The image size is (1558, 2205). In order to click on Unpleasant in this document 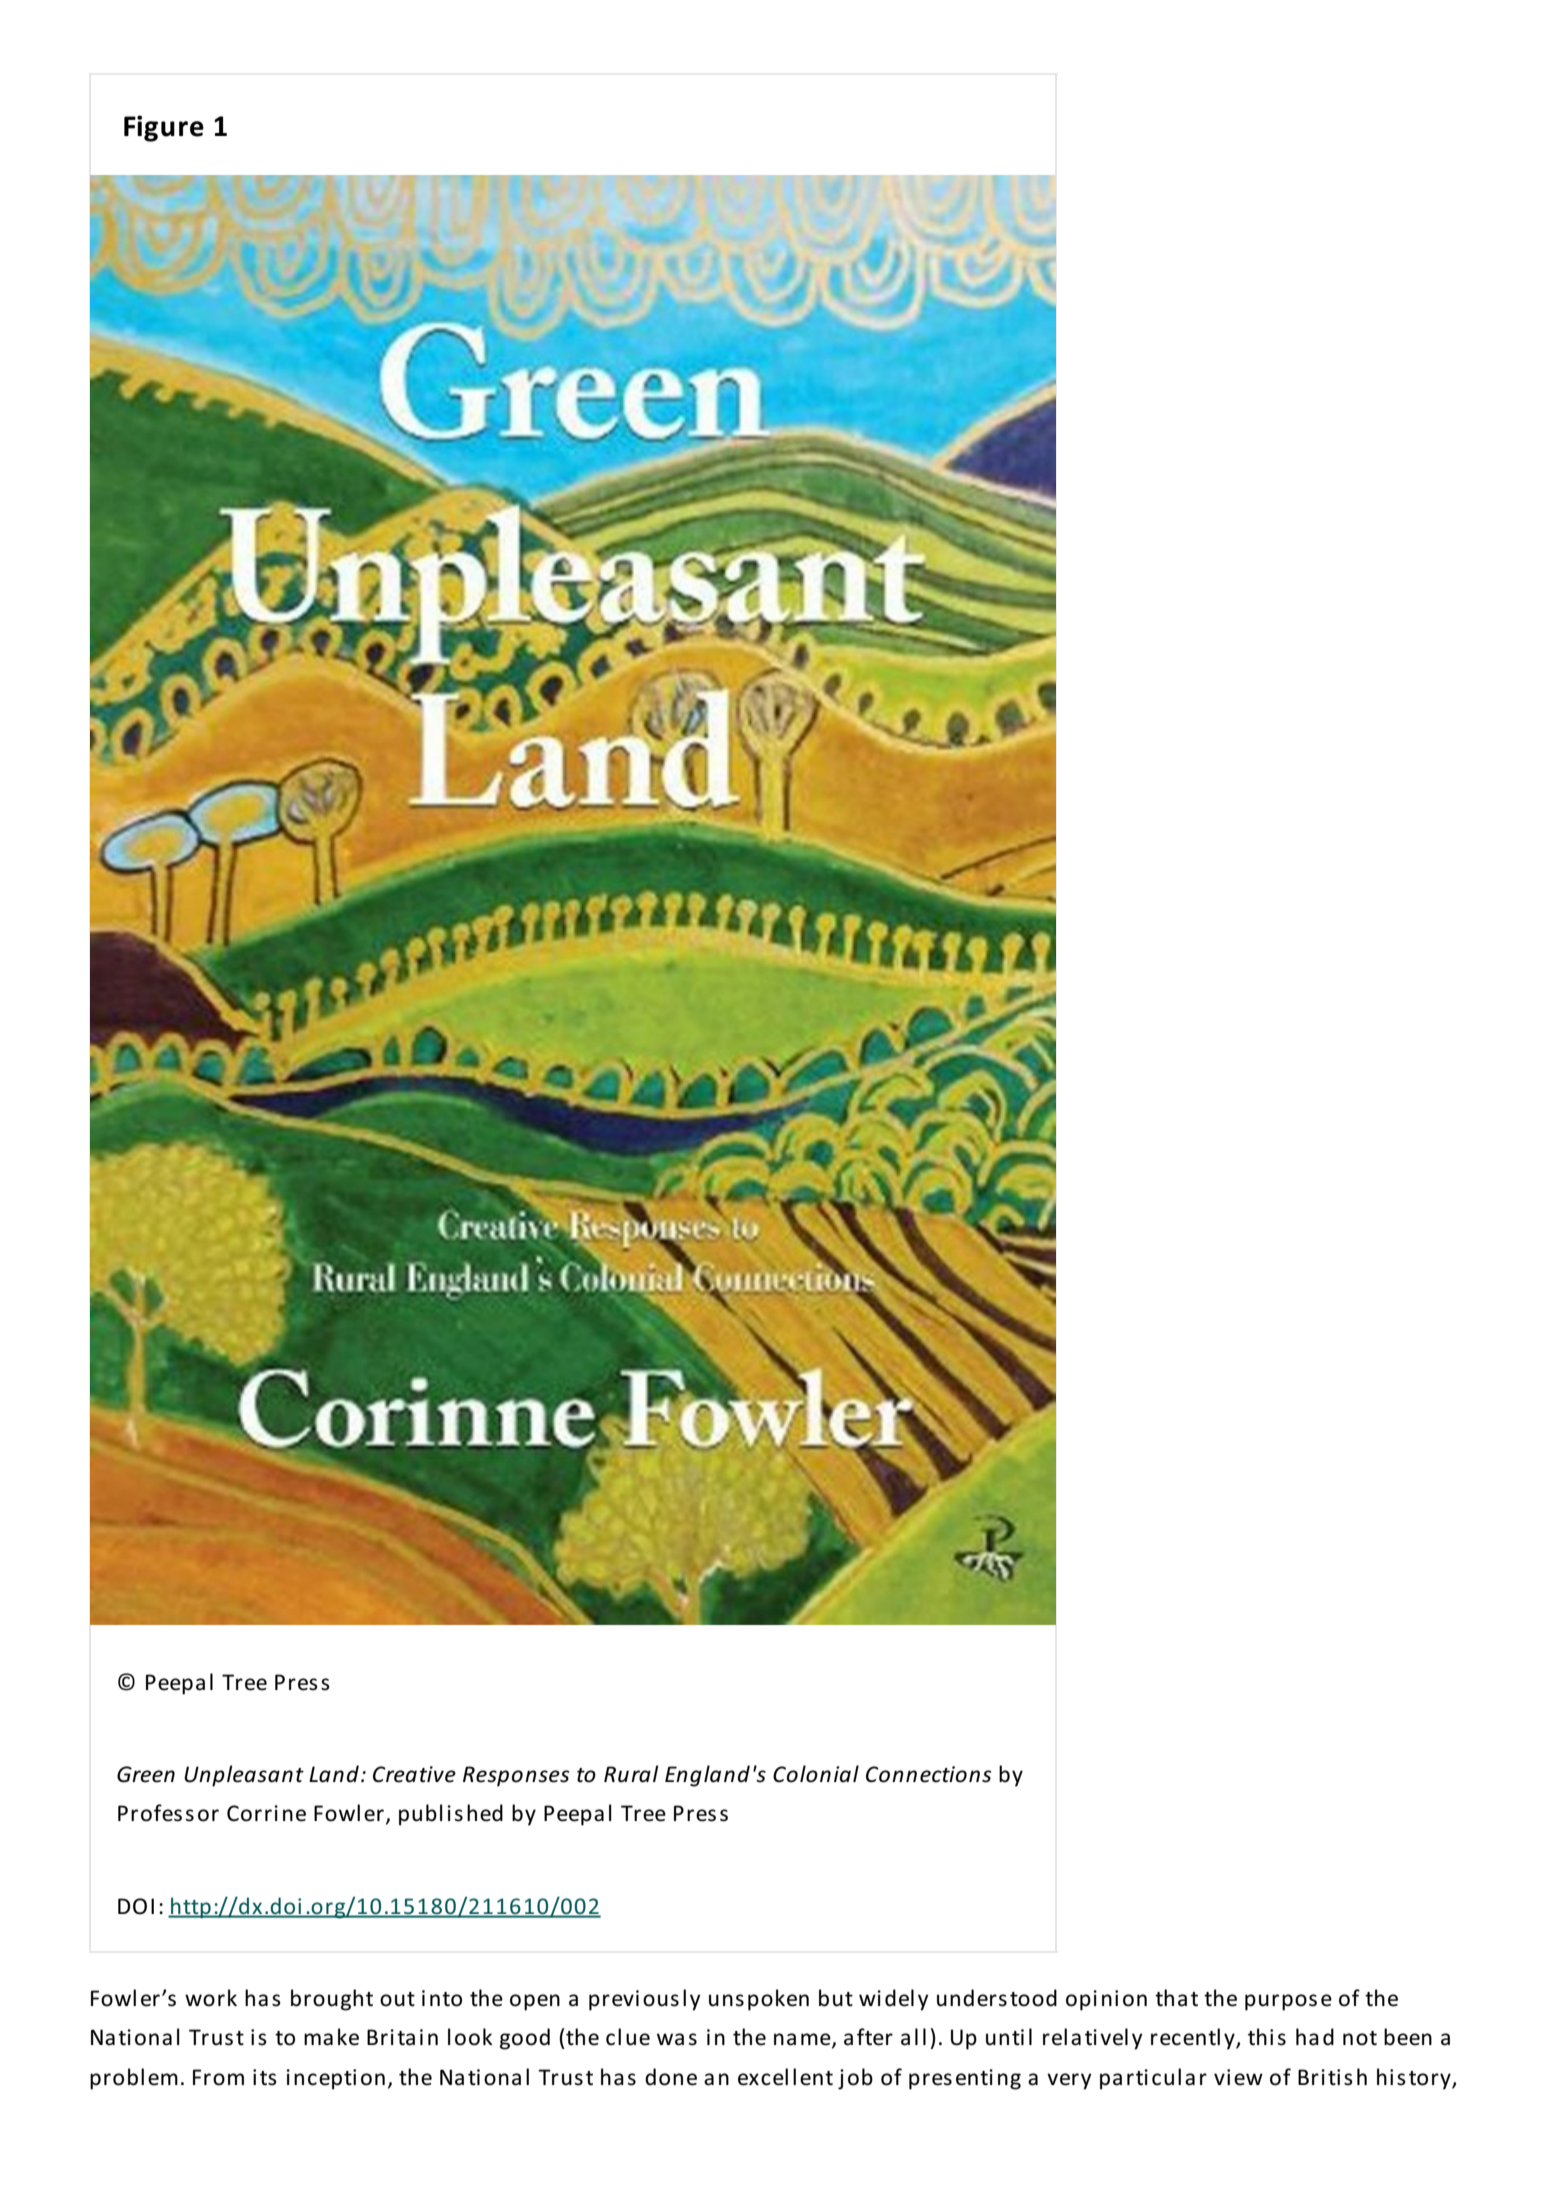, I will do `click(244, 1776)`.
